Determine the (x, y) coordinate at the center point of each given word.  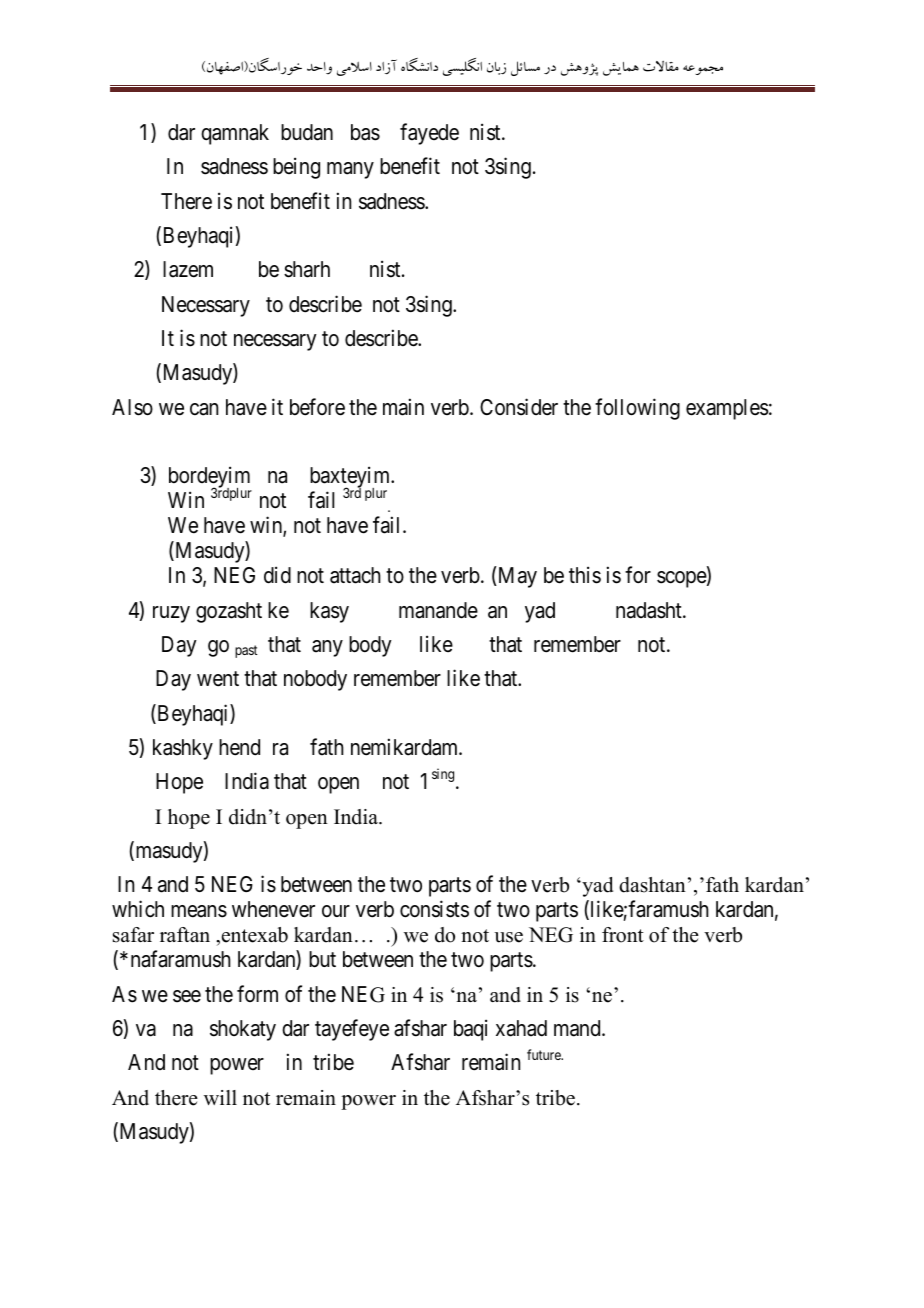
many (350, 170)
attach (355, 575)
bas (365, 132)
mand (578, 1028)
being (296, 168)
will (220, 1097)
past (246, 651)
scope (682, 579)
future (545, 1054)
